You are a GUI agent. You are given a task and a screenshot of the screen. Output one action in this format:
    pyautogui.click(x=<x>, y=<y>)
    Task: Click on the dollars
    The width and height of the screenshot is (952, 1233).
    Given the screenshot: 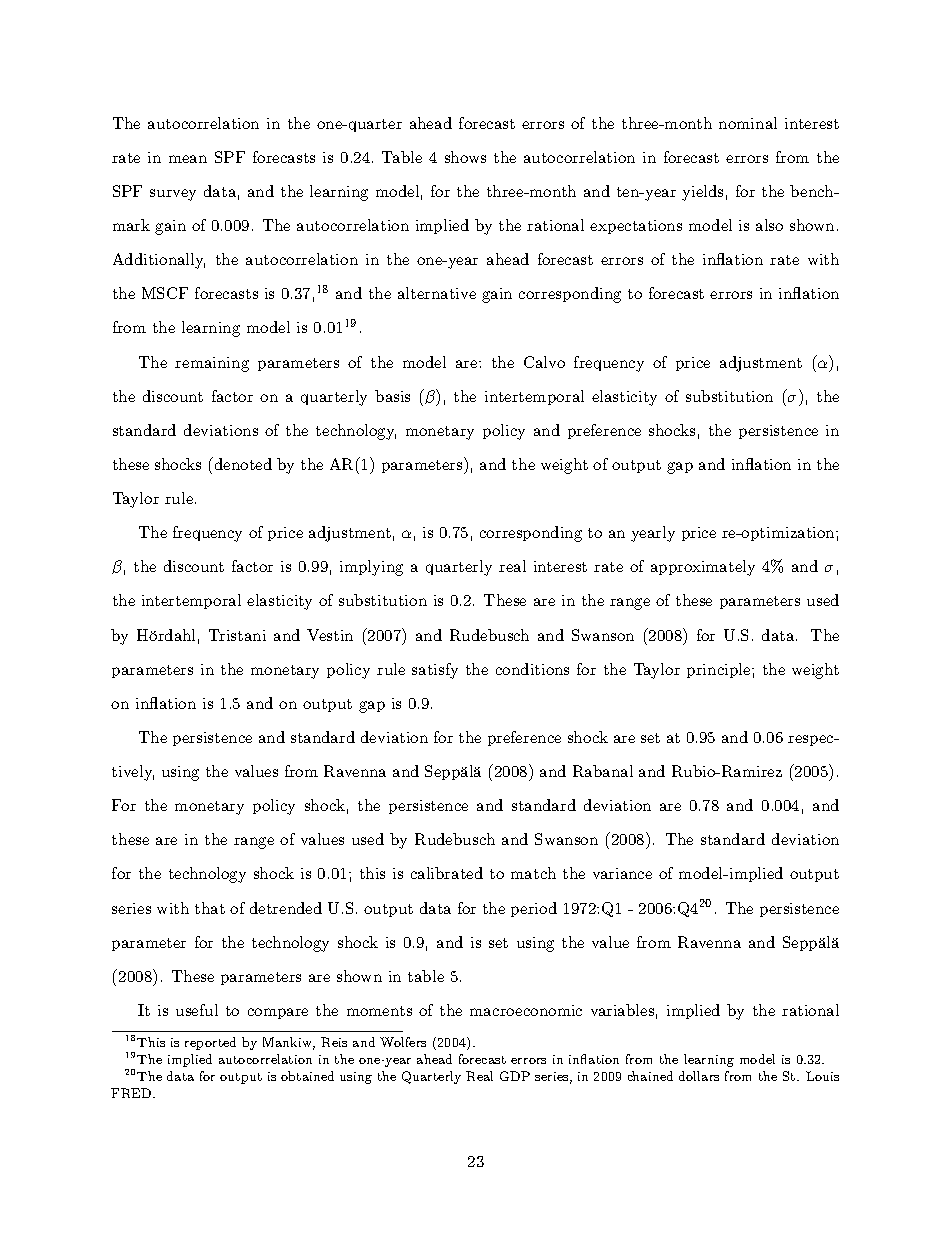 What is the action you would take?
    pyautogui.click(x=699, y=1076)
